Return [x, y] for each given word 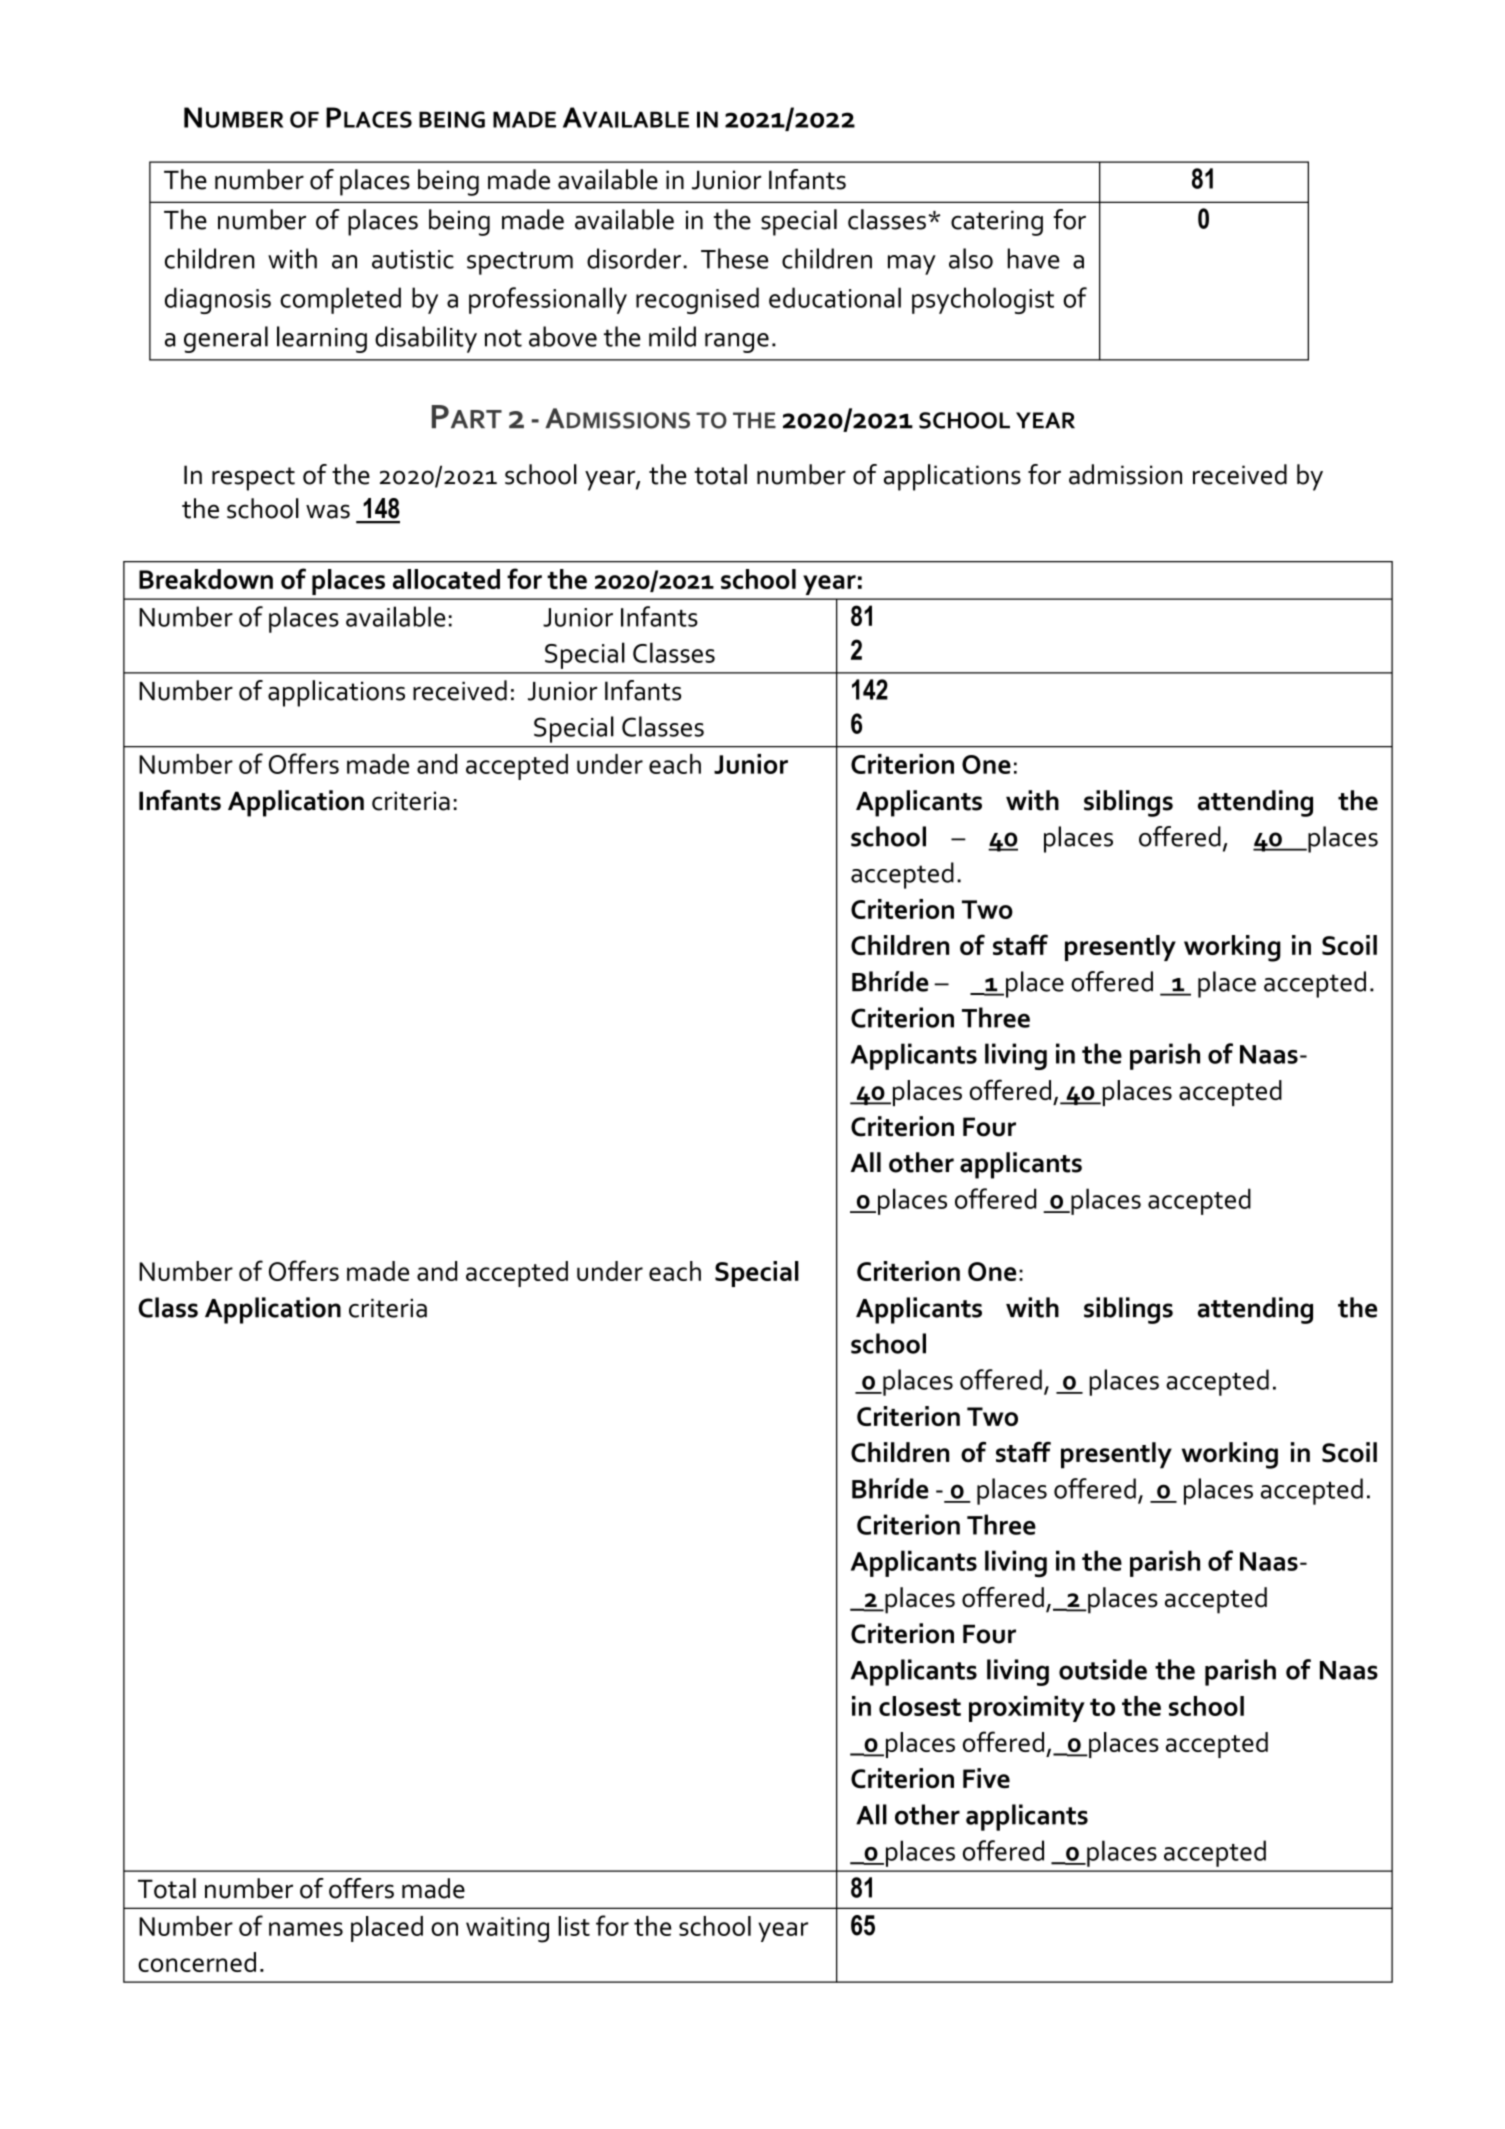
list [574, 1926]
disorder [634, 258]
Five [986, 1778]
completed [340, 300]
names [306, 1929]
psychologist [983, 300]
